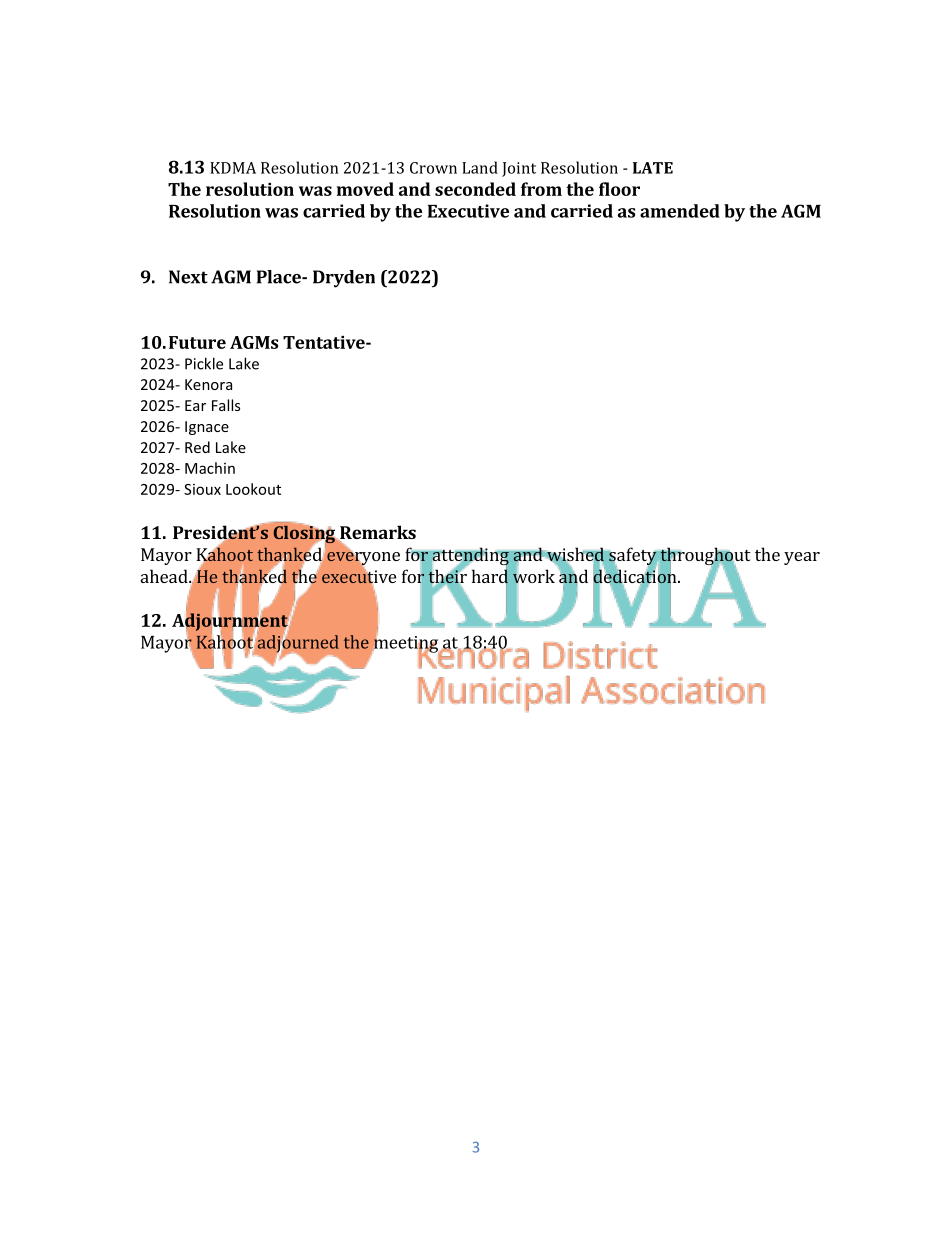  I want to click on ahead, so click(165, 576).
